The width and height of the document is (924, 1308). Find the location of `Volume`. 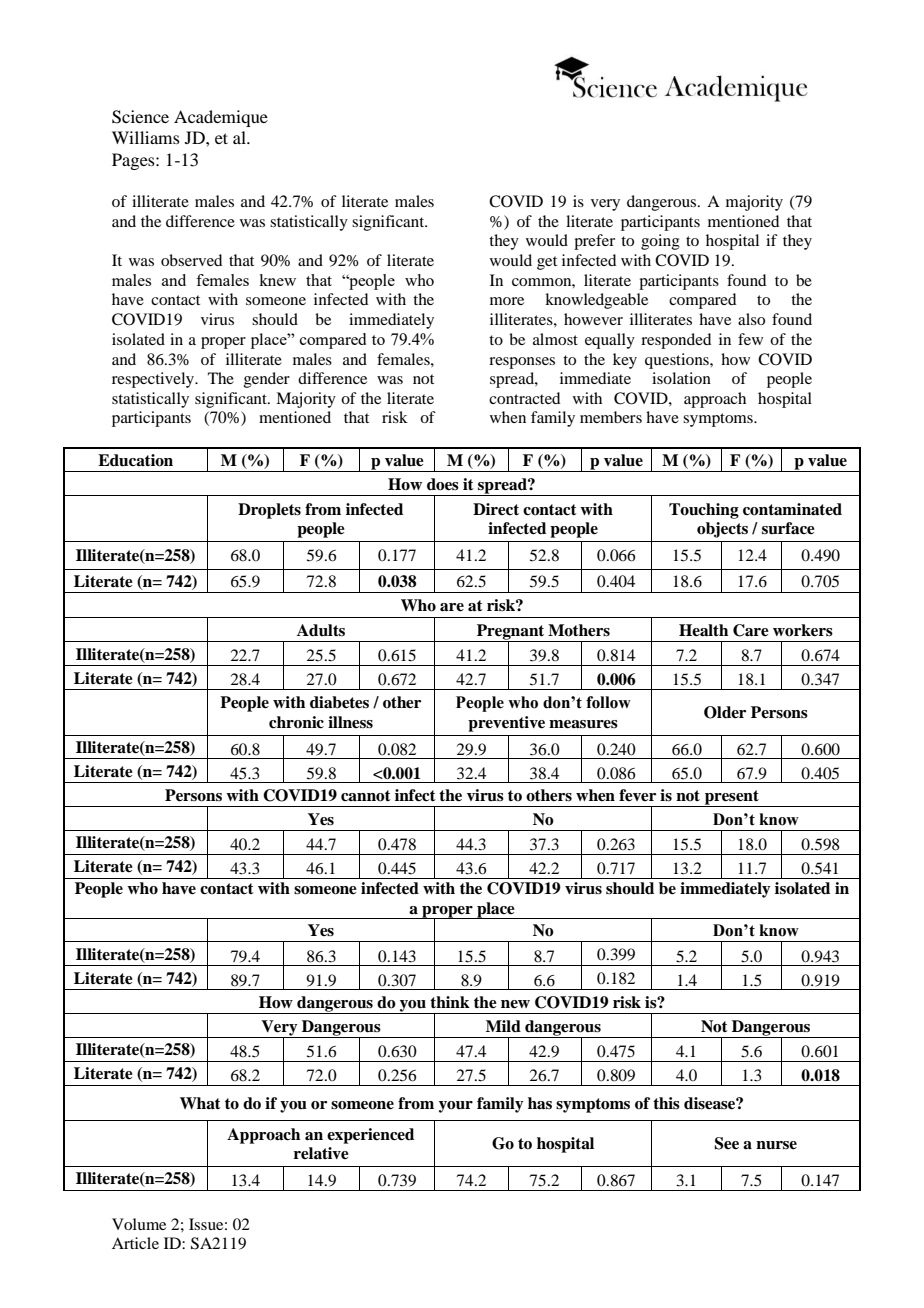

Volume is located at coordinates (139, 1224).
